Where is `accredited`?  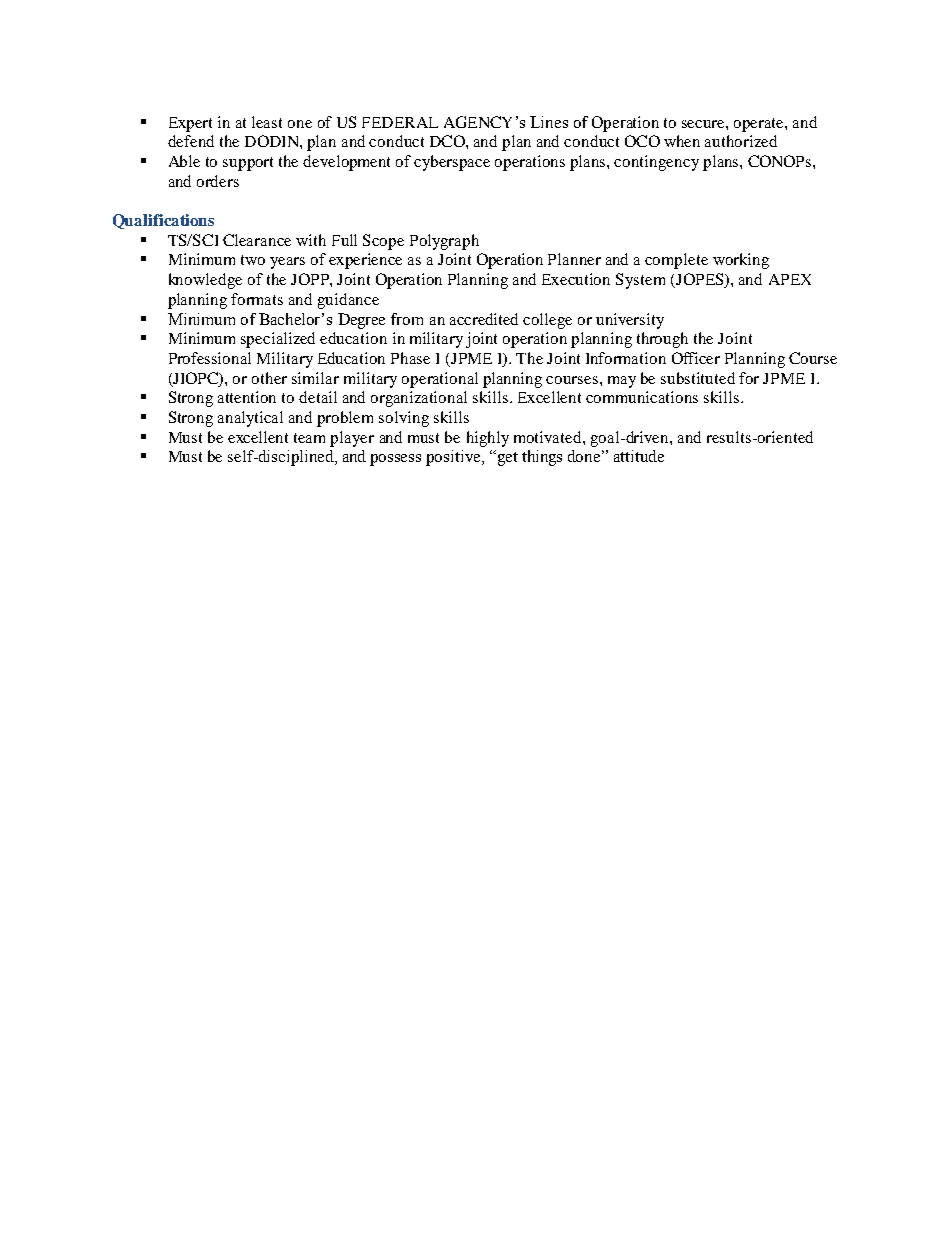 accredited is located at coordinates (484, 319).
